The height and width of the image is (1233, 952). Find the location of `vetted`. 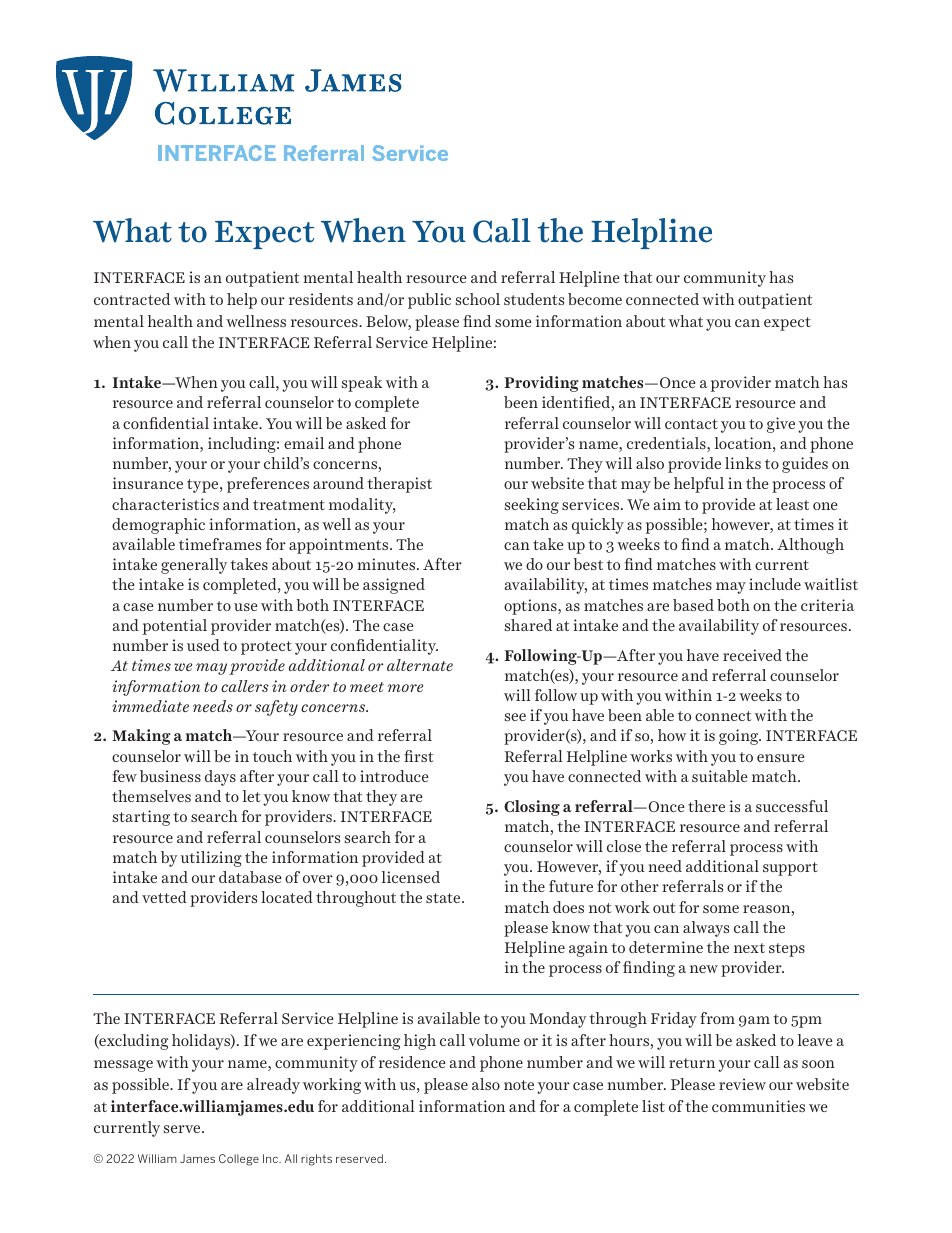

vetted is located at coordinates (164, 897).
